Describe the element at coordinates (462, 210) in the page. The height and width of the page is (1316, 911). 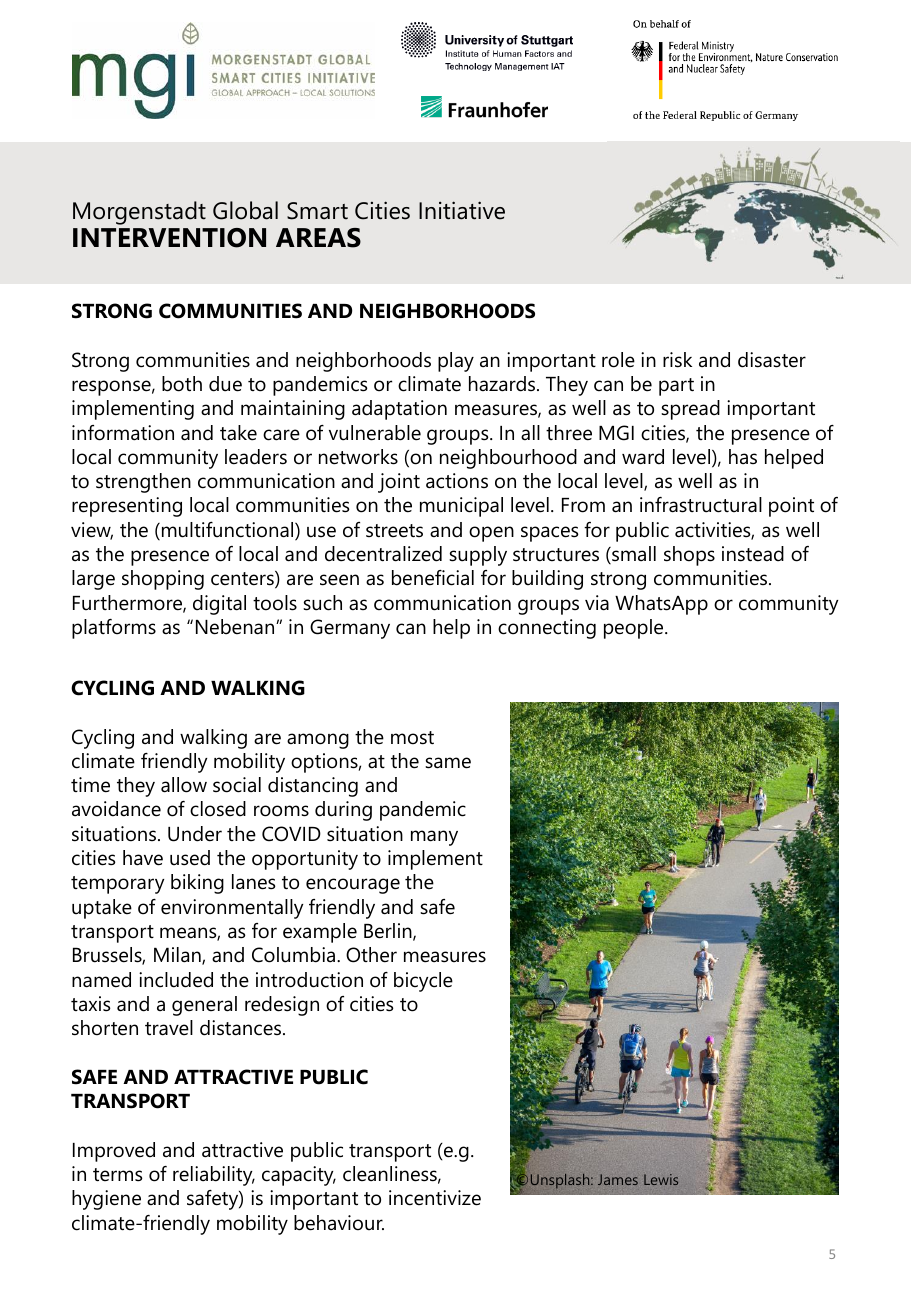
I see `Initiative` at that location.
